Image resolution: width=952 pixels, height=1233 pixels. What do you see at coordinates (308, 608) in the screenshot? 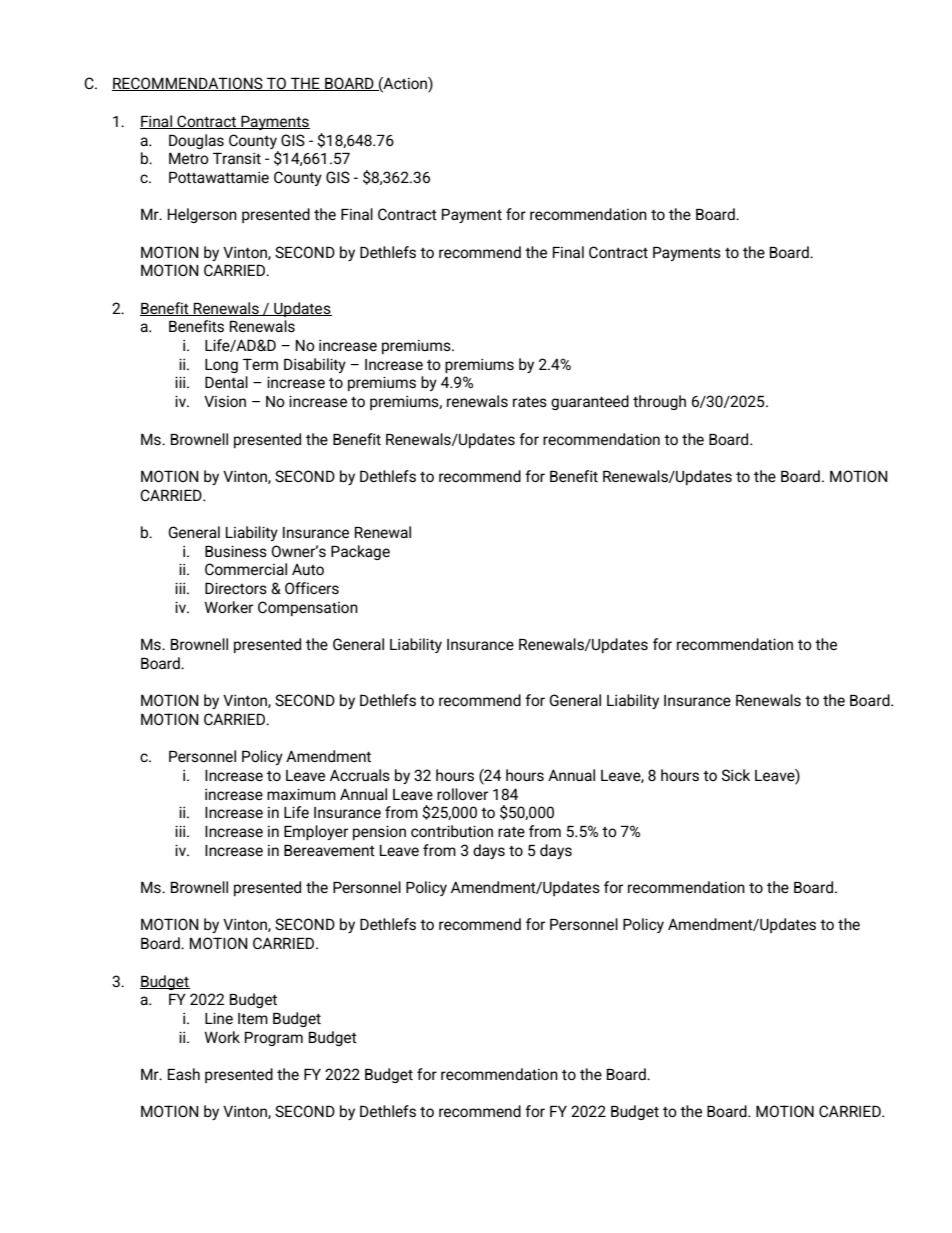
I see `Compensation` at bounding box center [308, 608].
